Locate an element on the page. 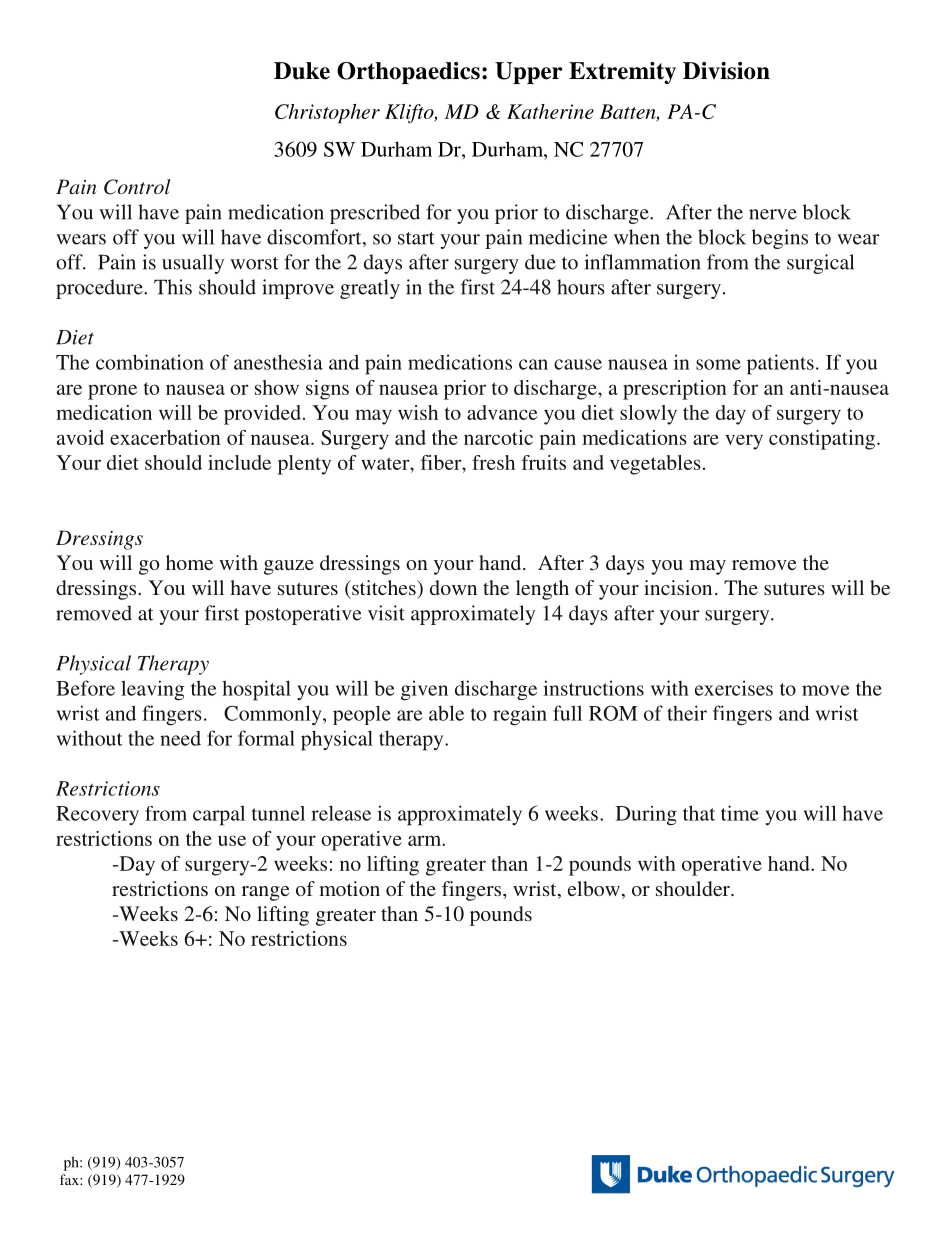 This document has width=952, height=1233. carpal is located at coordinates (219, 815).
